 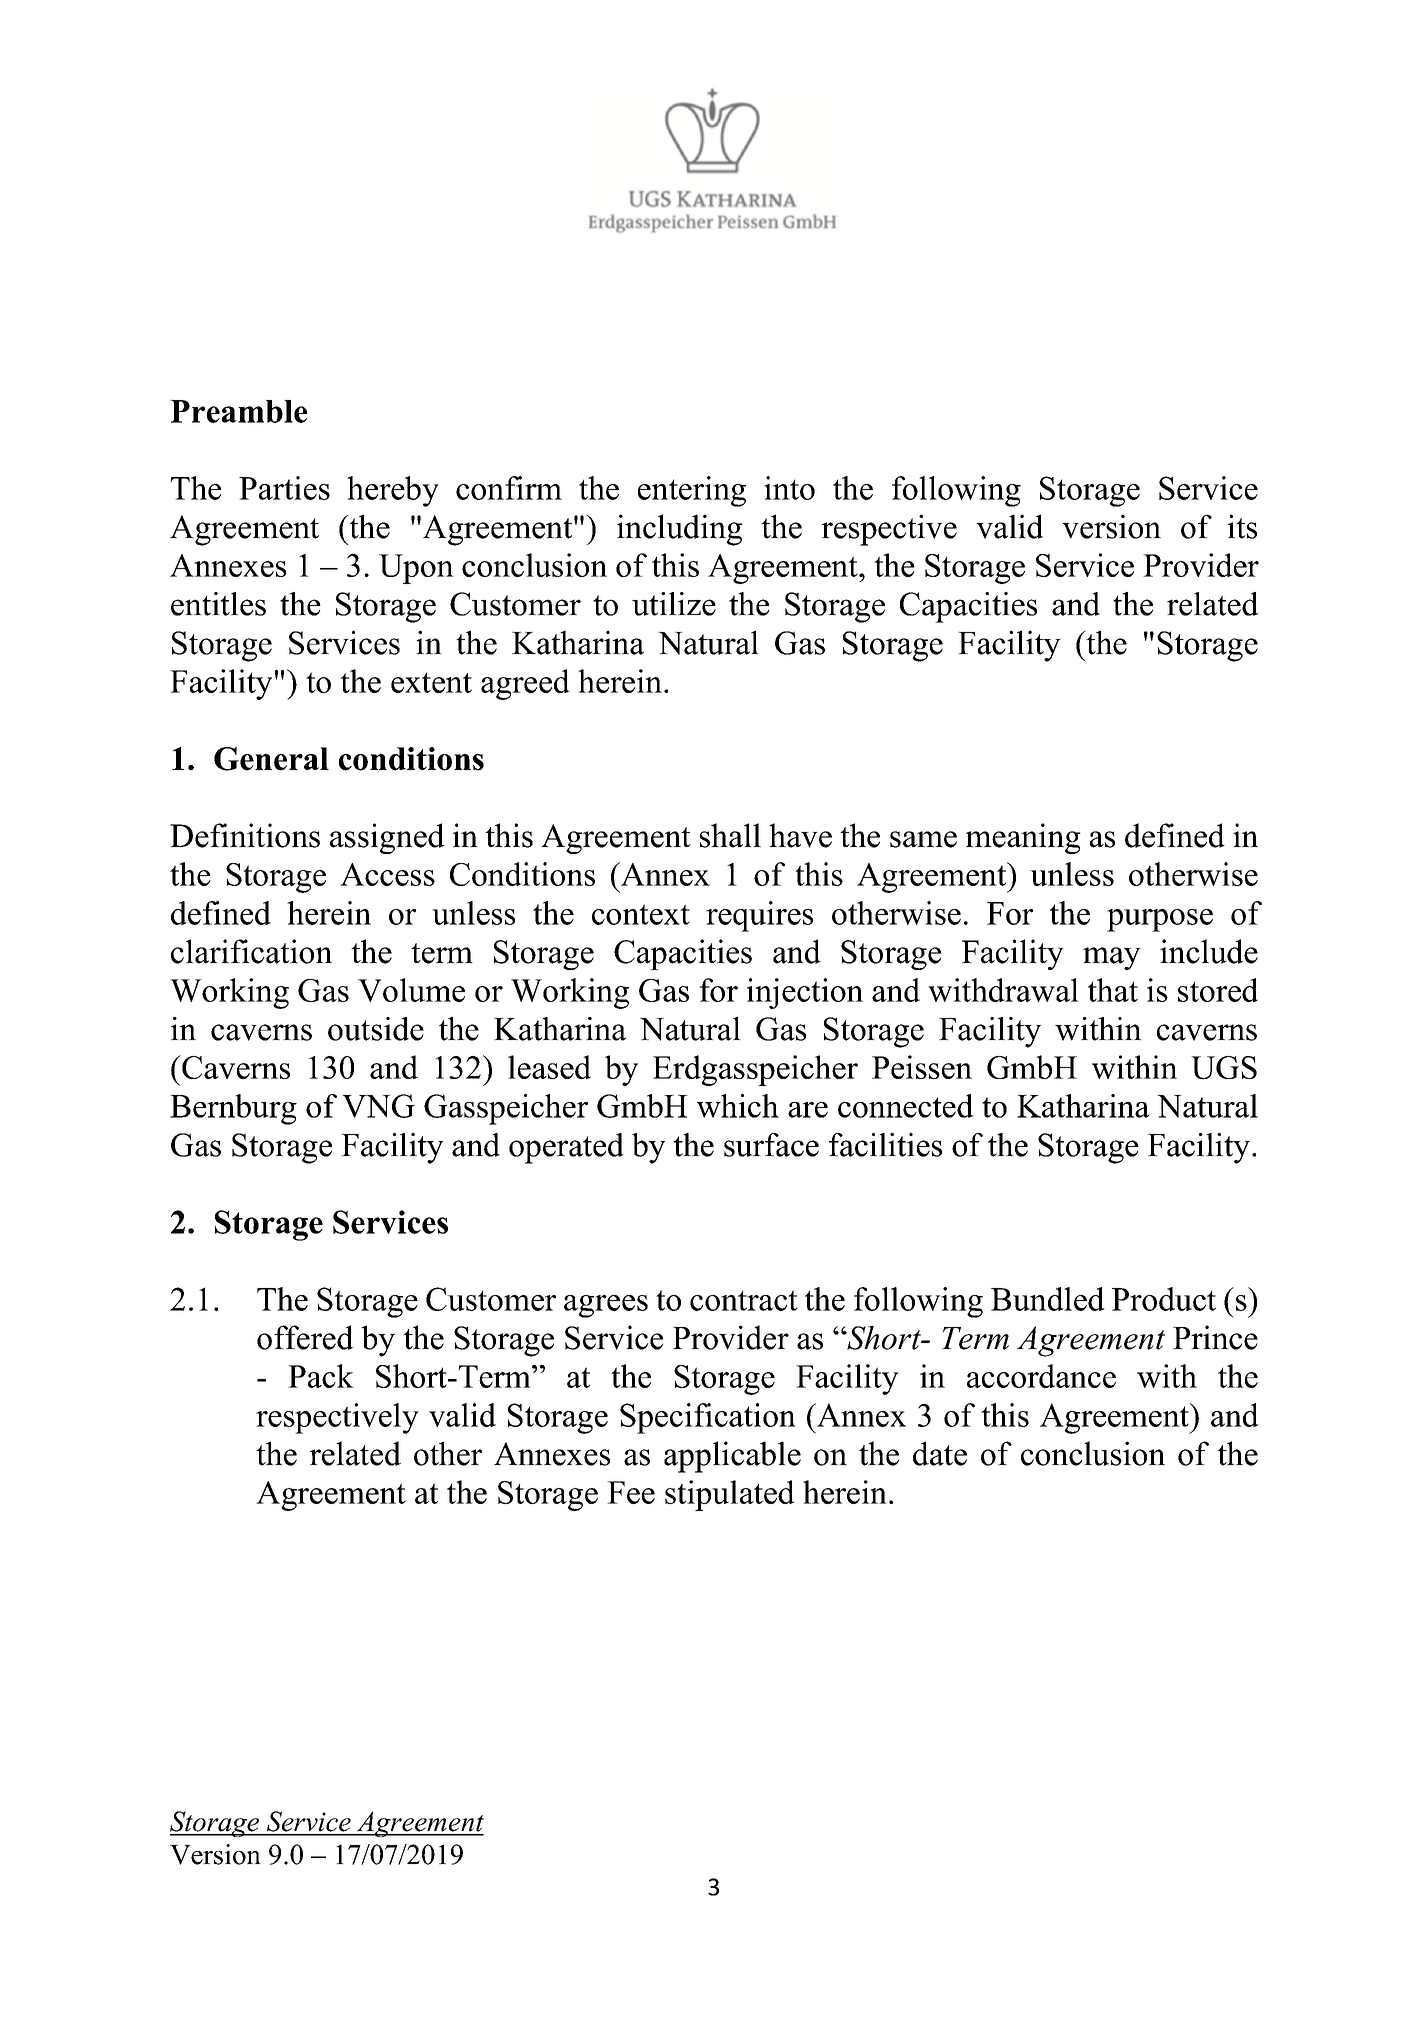 What do you see at coordinates (1023, 838) in the document?
I see `meaning` at bounding box center [1023, 838].
